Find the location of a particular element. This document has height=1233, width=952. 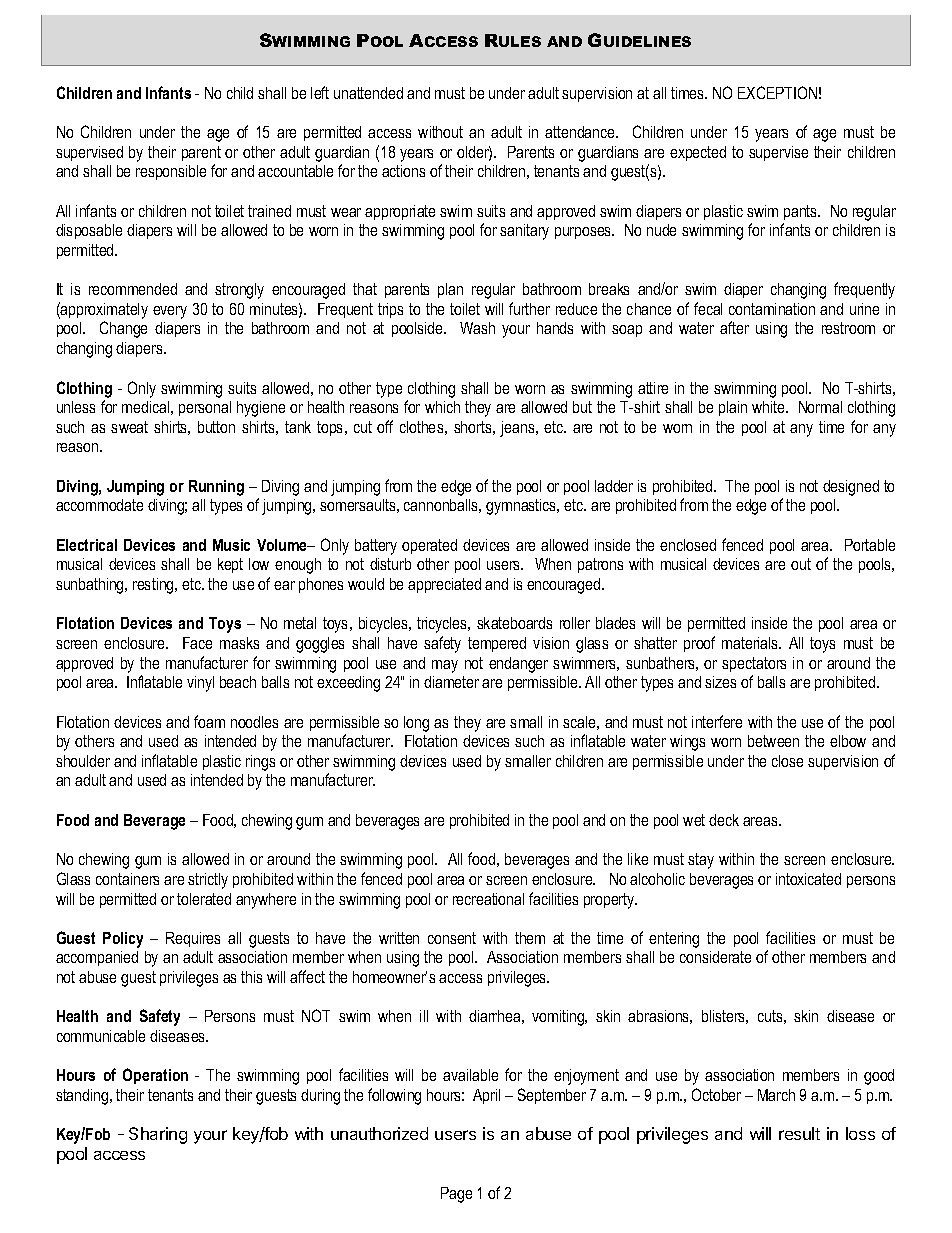

expected is located at coordinates (698, 153).
